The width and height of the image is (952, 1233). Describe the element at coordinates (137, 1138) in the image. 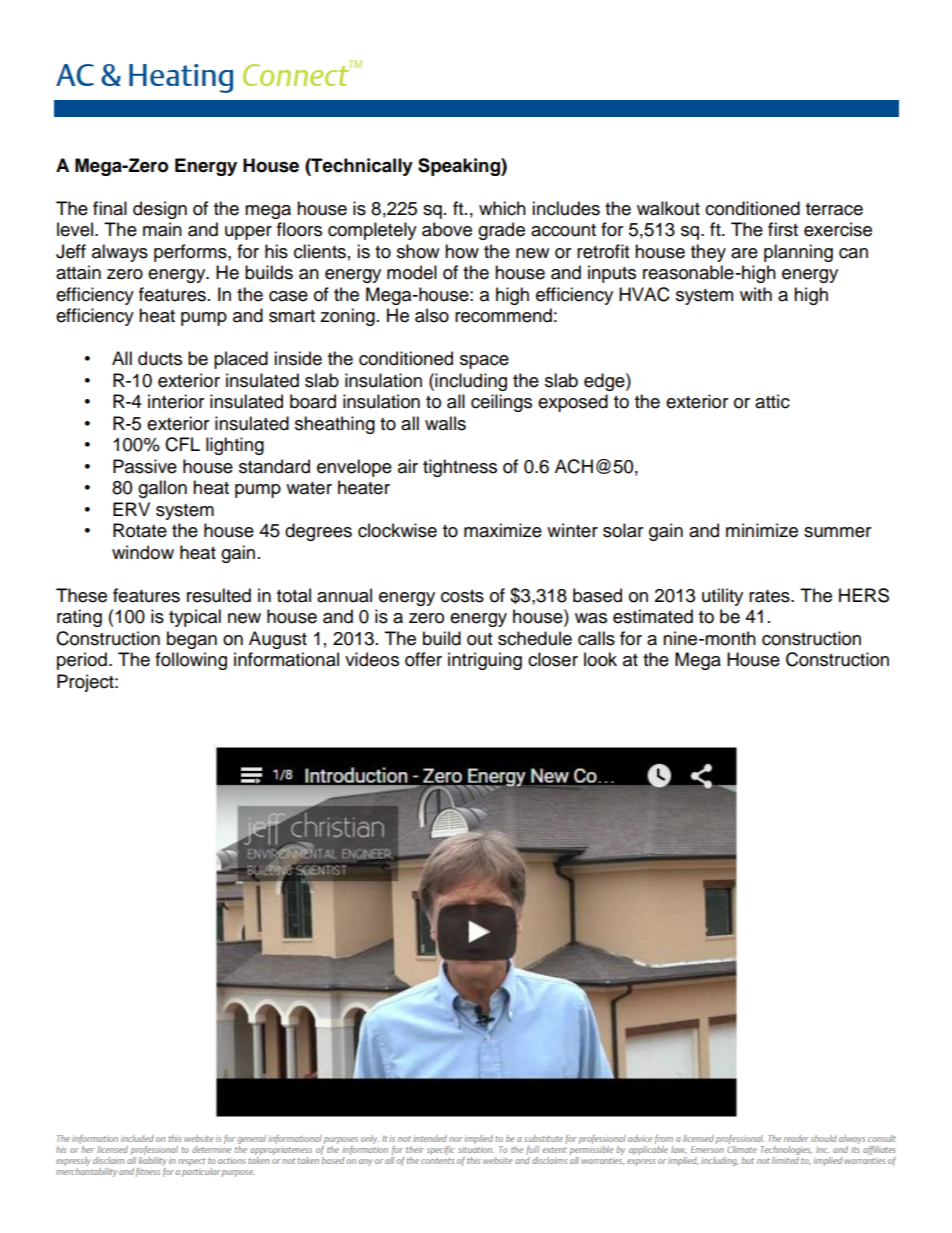

I see `included` at that location.
